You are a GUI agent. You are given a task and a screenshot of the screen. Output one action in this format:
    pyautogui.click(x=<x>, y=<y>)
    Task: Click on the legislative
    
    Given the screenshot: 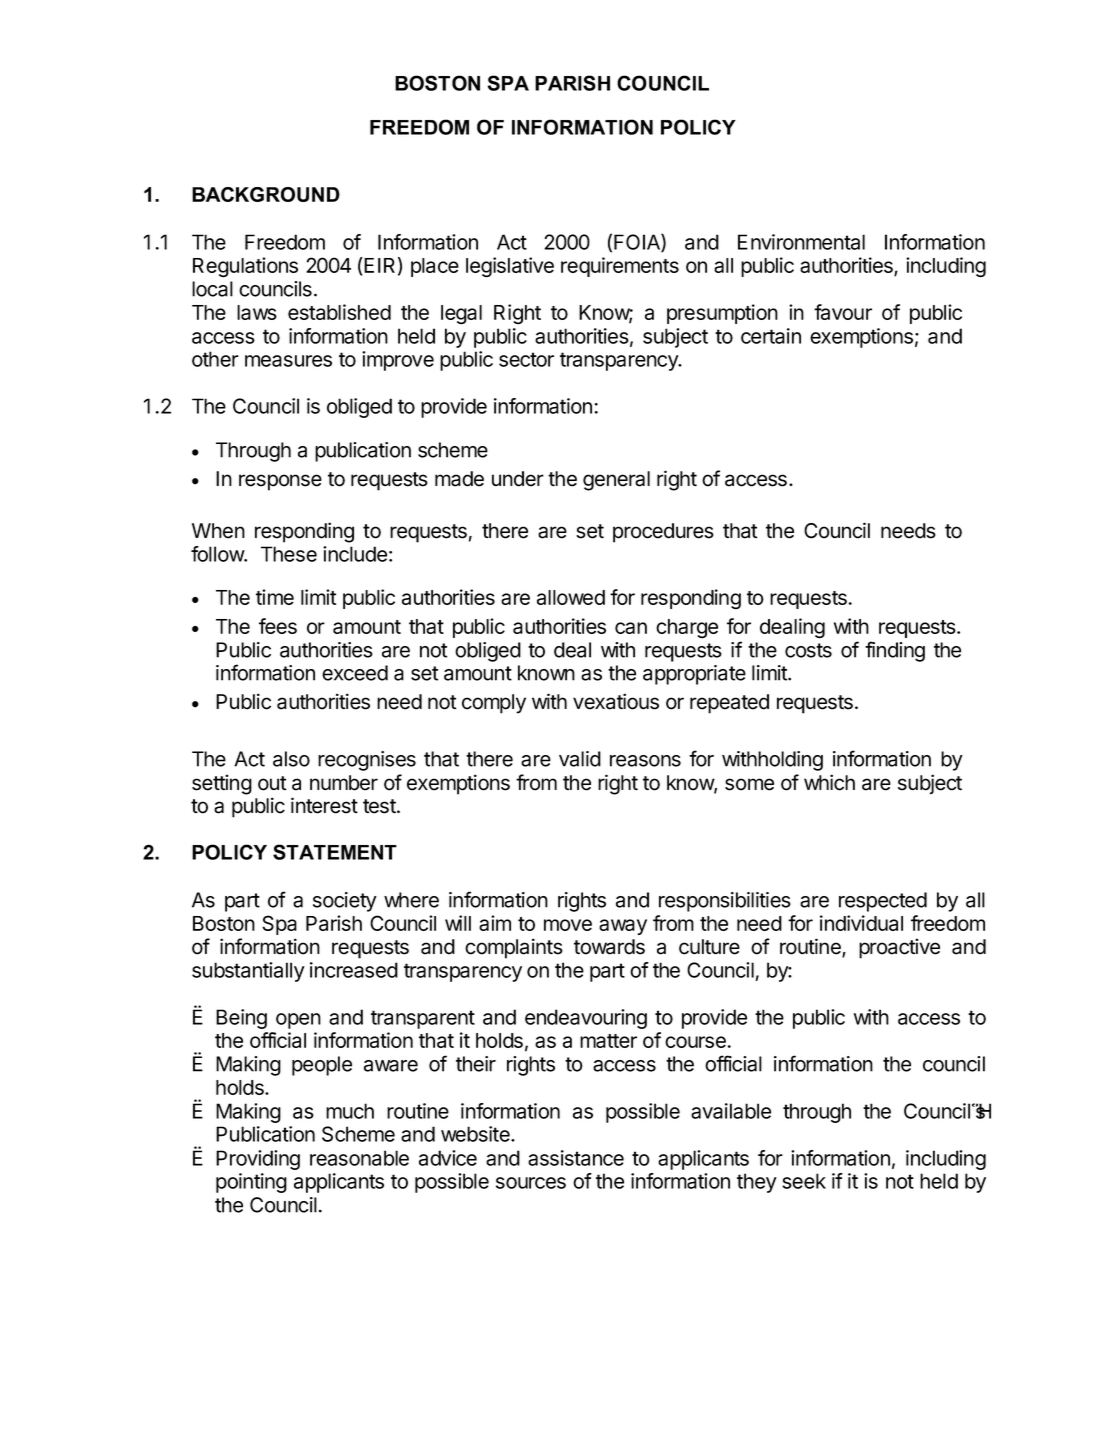 What is the action you would take?
    pyautogui.click(x=510, y=267)
